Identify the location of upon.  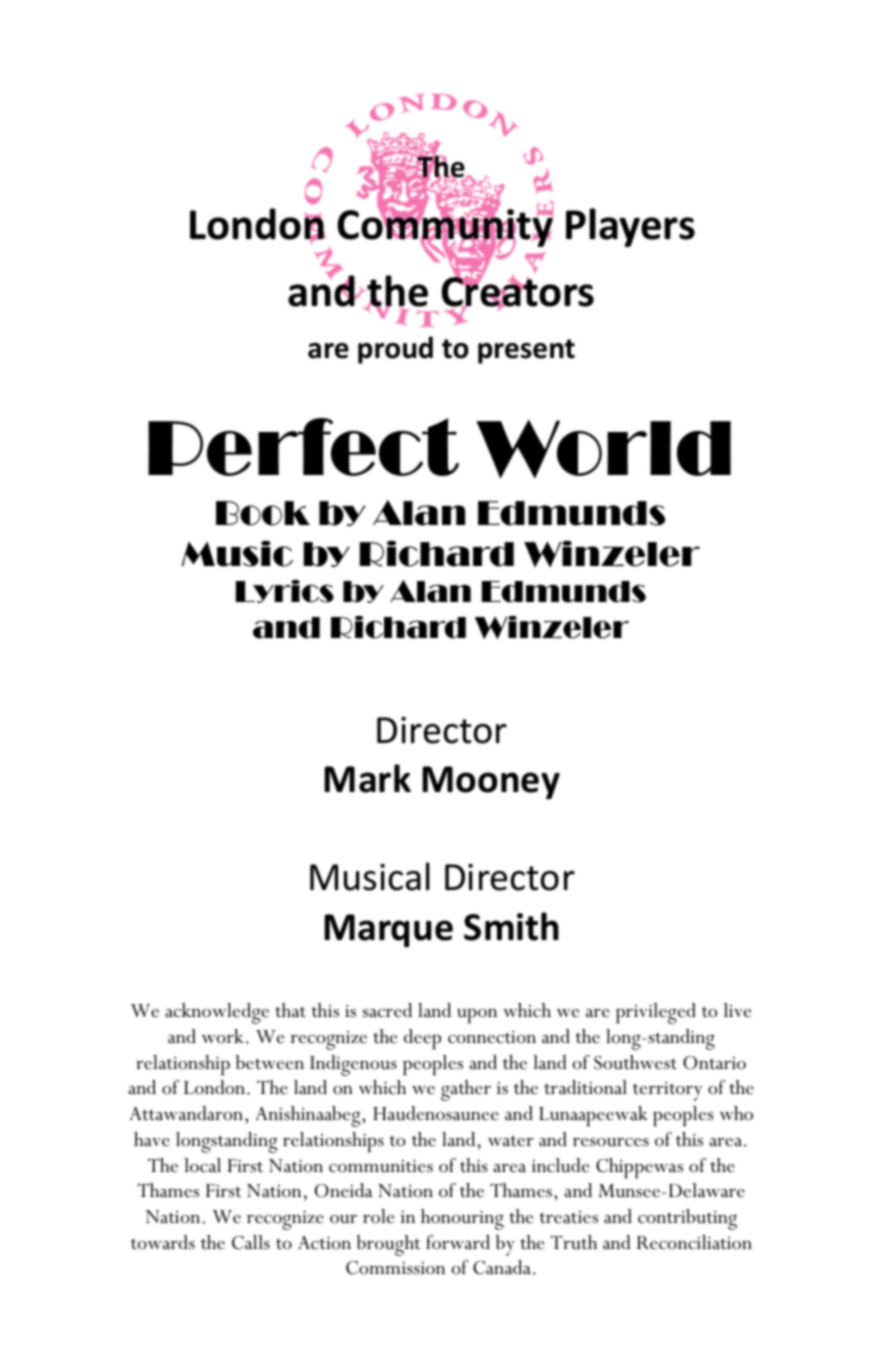
(477, 1016).
